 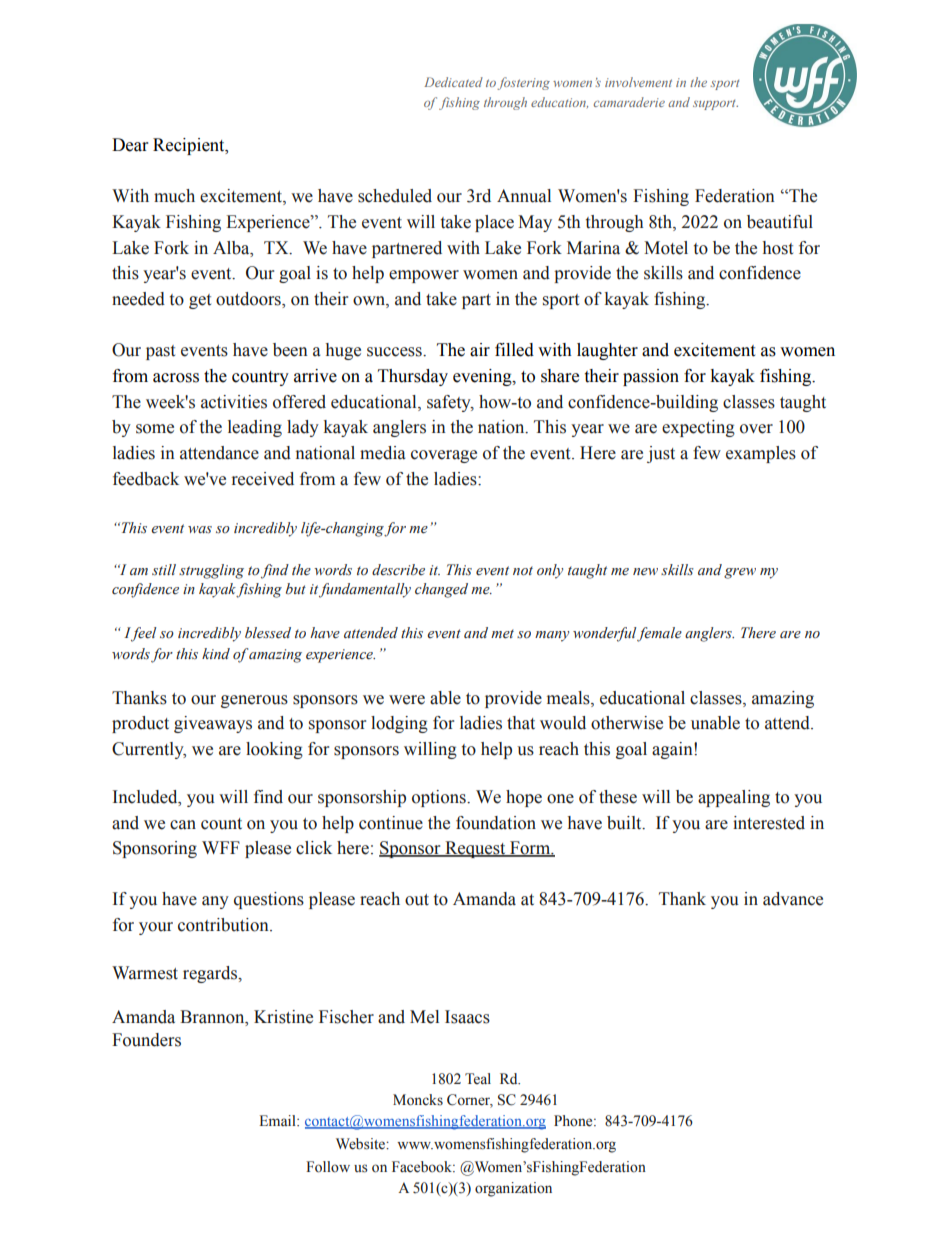 What do you see at coordinates (278, 1120) in the image?
I see `Email` at bounding box center [278, 1120].
